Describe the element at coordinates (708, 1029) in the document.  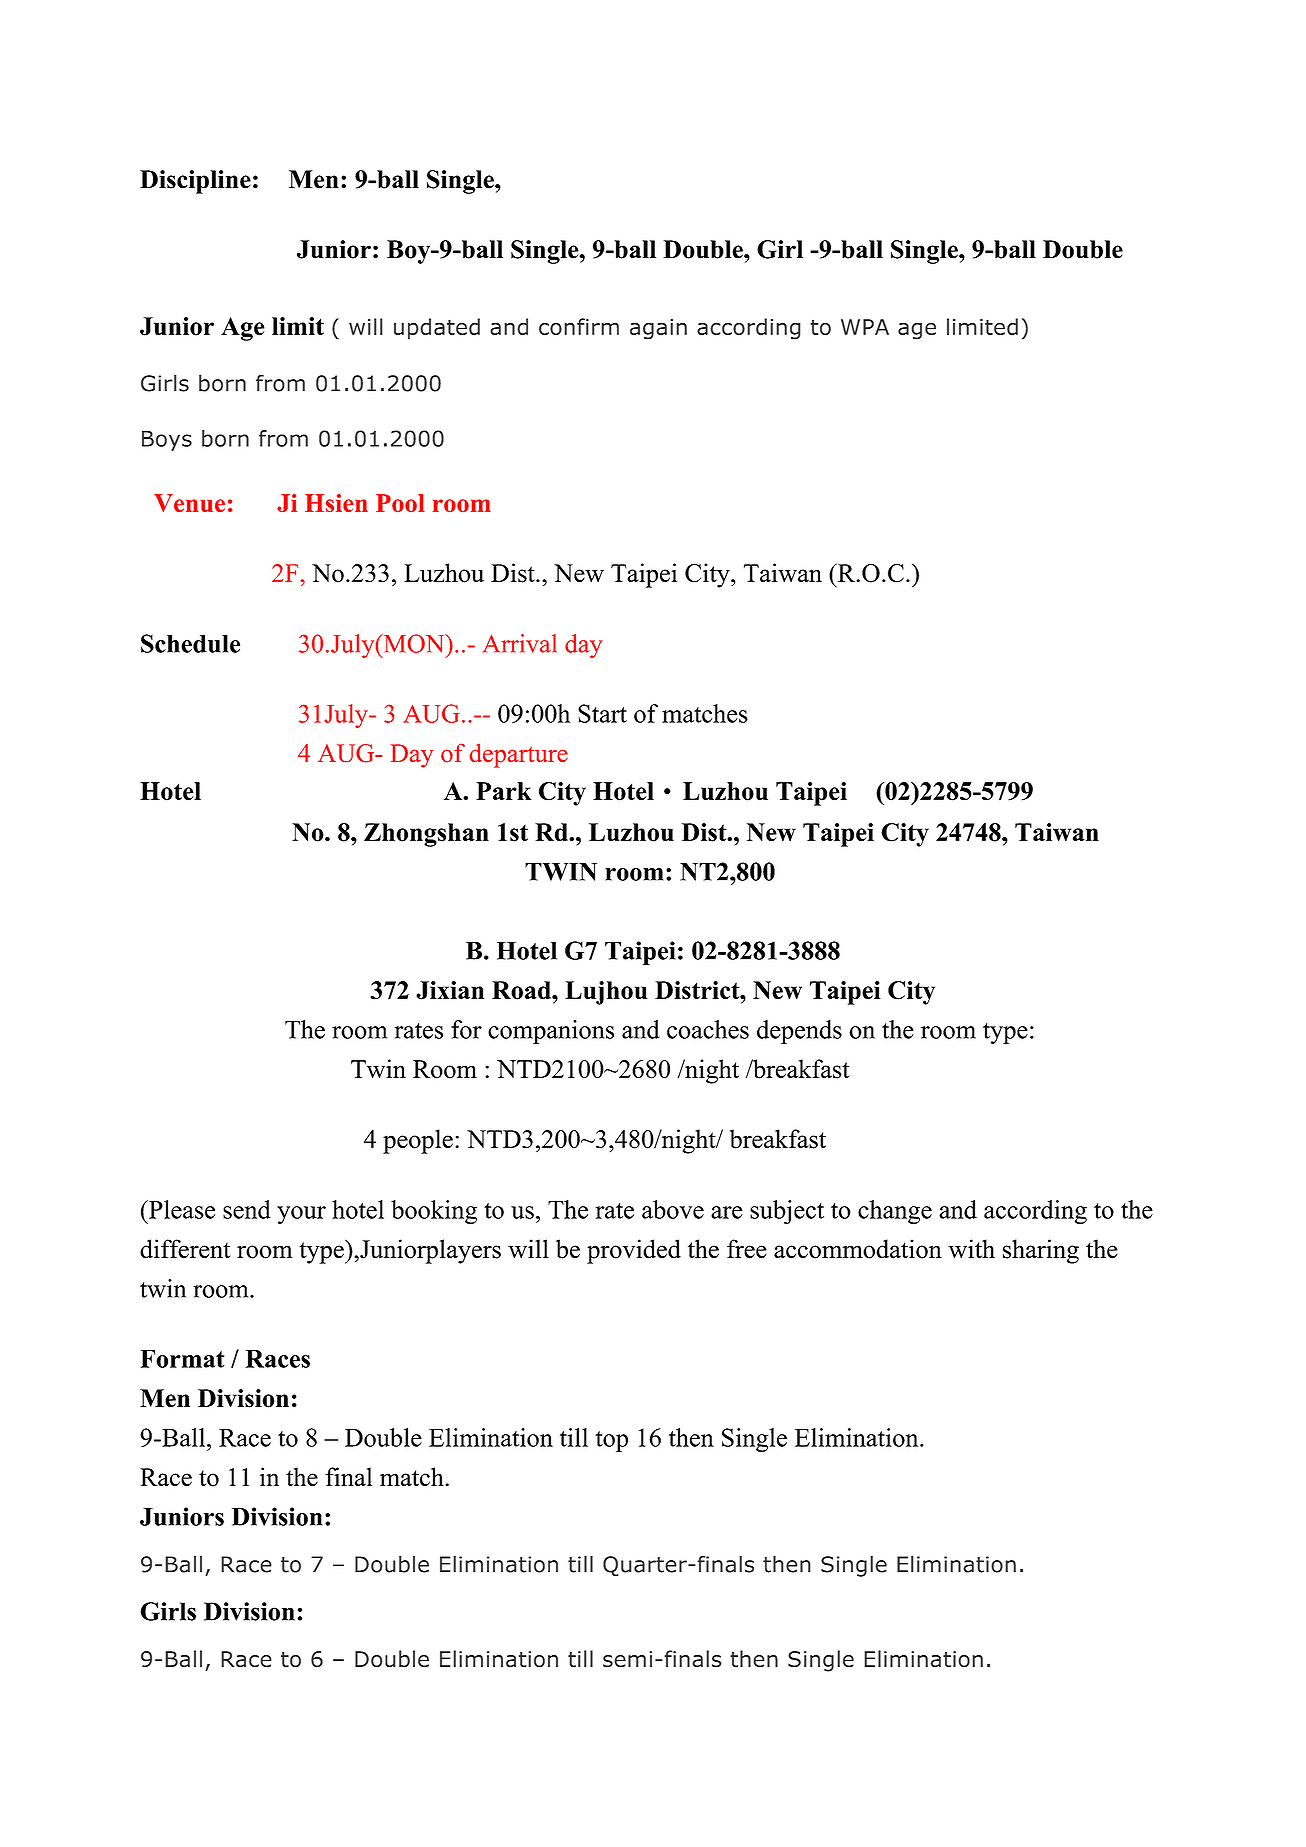
I see `coaches` at that location.
